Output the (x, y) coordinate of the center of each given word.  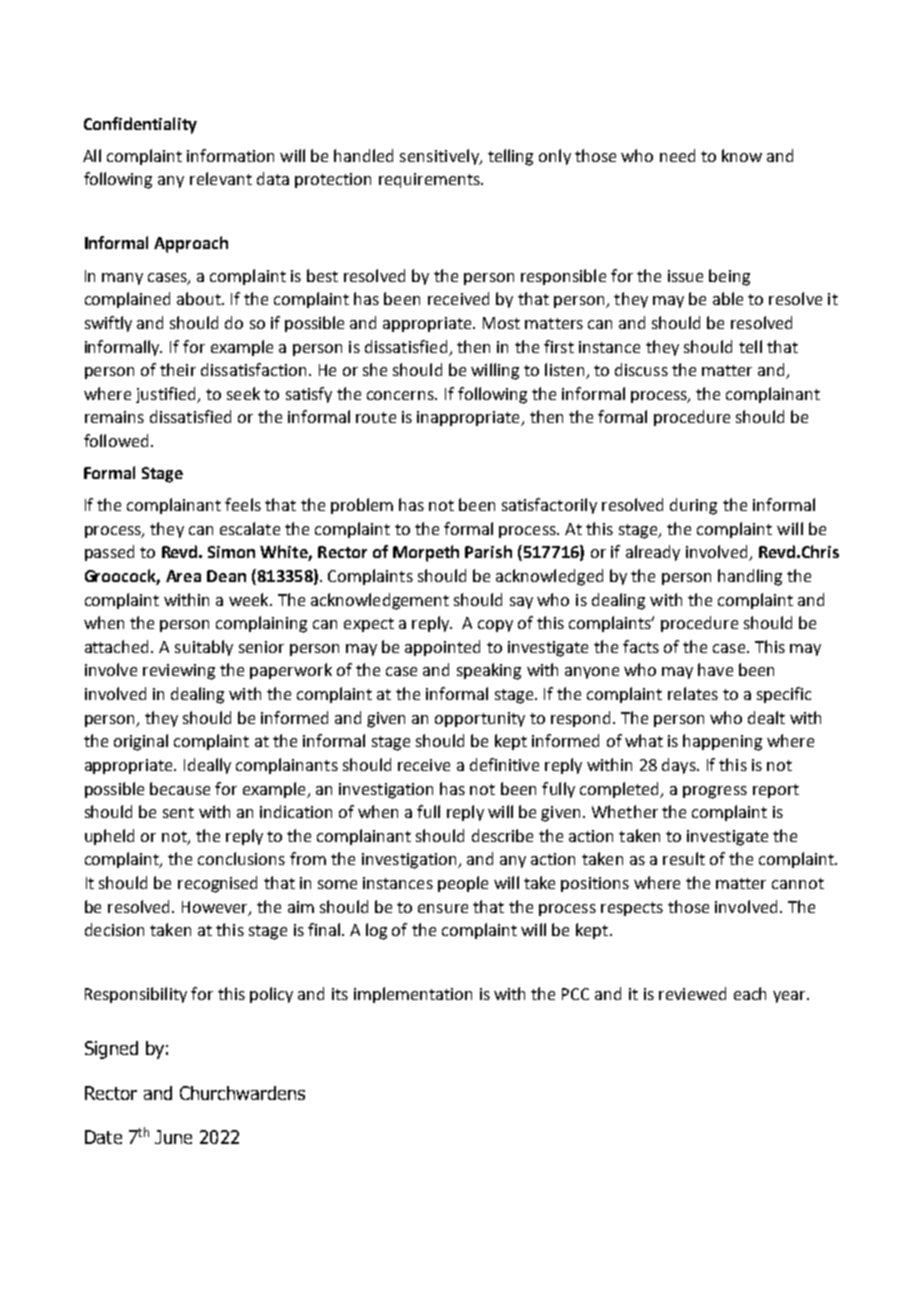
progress (715, 792)
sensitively (440, 157)
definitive (504, 764)
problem (362, 506)
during (693, 506)
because (180, 788)
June (173, 1137)
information (230, 155)
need (677, 155)
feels (243, 504)
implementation (413, 995)
